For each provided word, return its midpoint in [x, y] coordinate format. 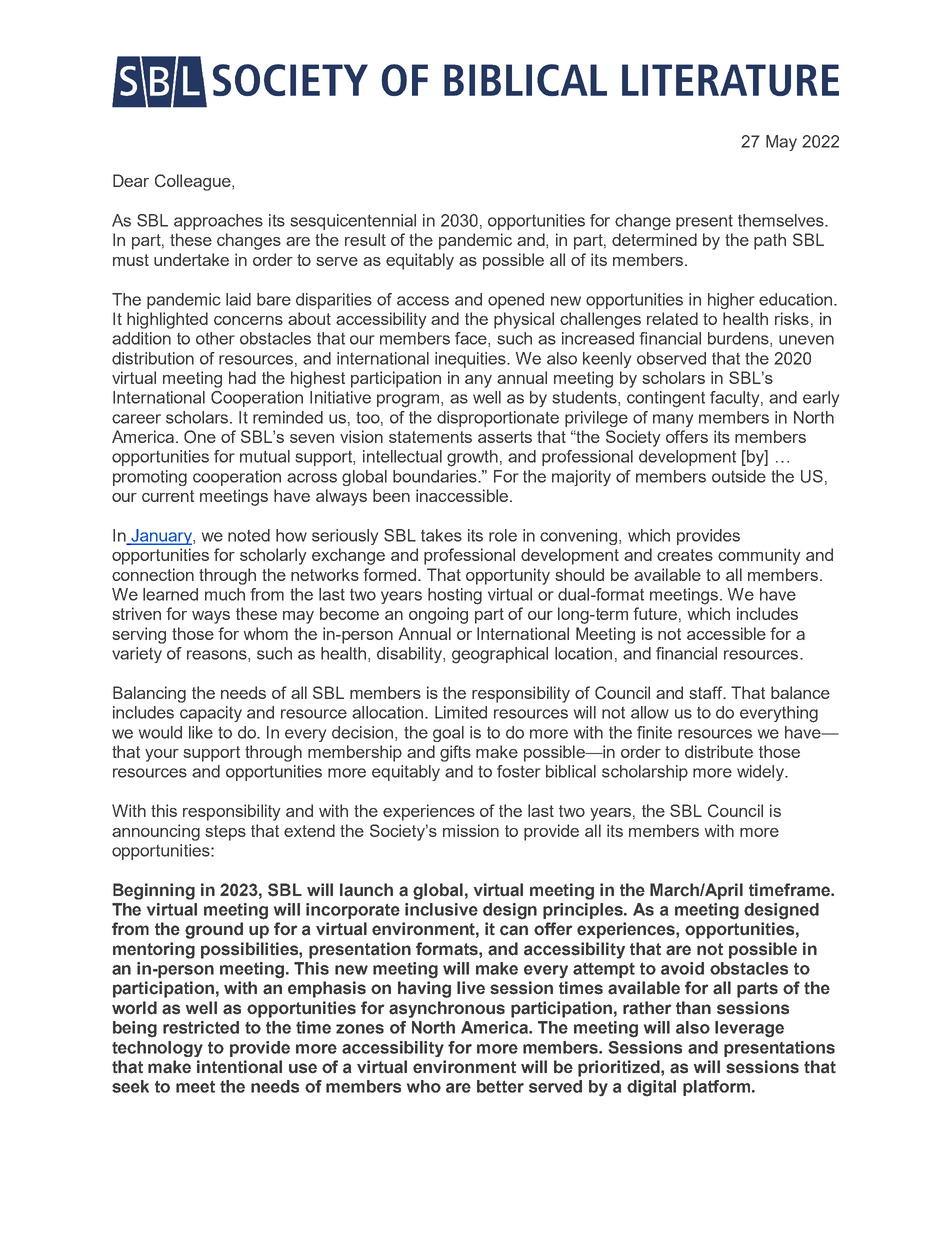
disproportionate [498, 419]
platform [718, 1088]
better [500, 1086]
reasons [218, 656]
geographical [500, 655]
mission [471, 830]
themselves [782, 220]
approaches [218, 222]
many [673, 420]
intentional [239, 1067]
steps [225, 833]
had [242, 377]
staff [707, 692]
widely [762, 773]
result [365, 239]
